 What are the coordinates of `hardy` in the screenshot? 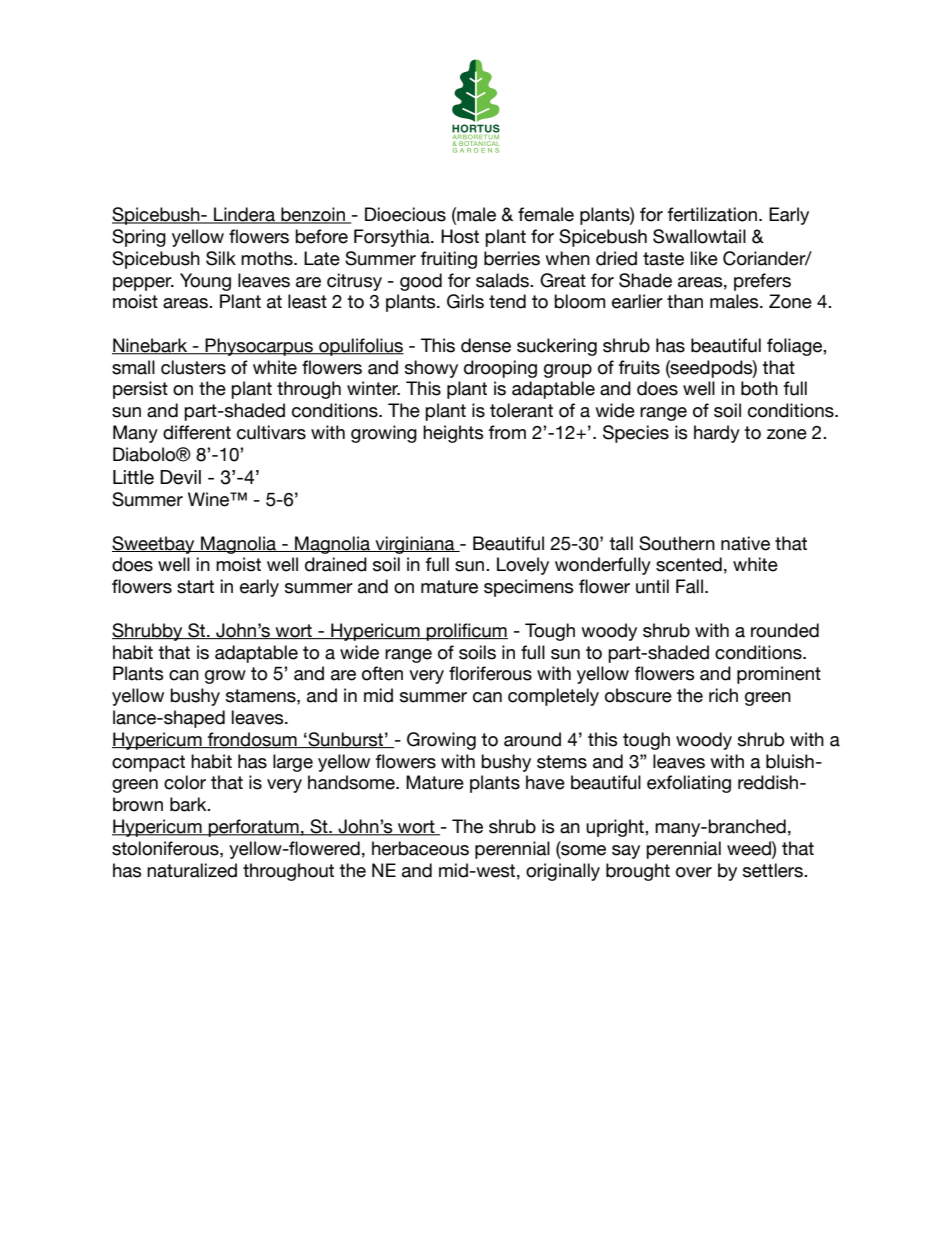 It's located at (717, 434).
